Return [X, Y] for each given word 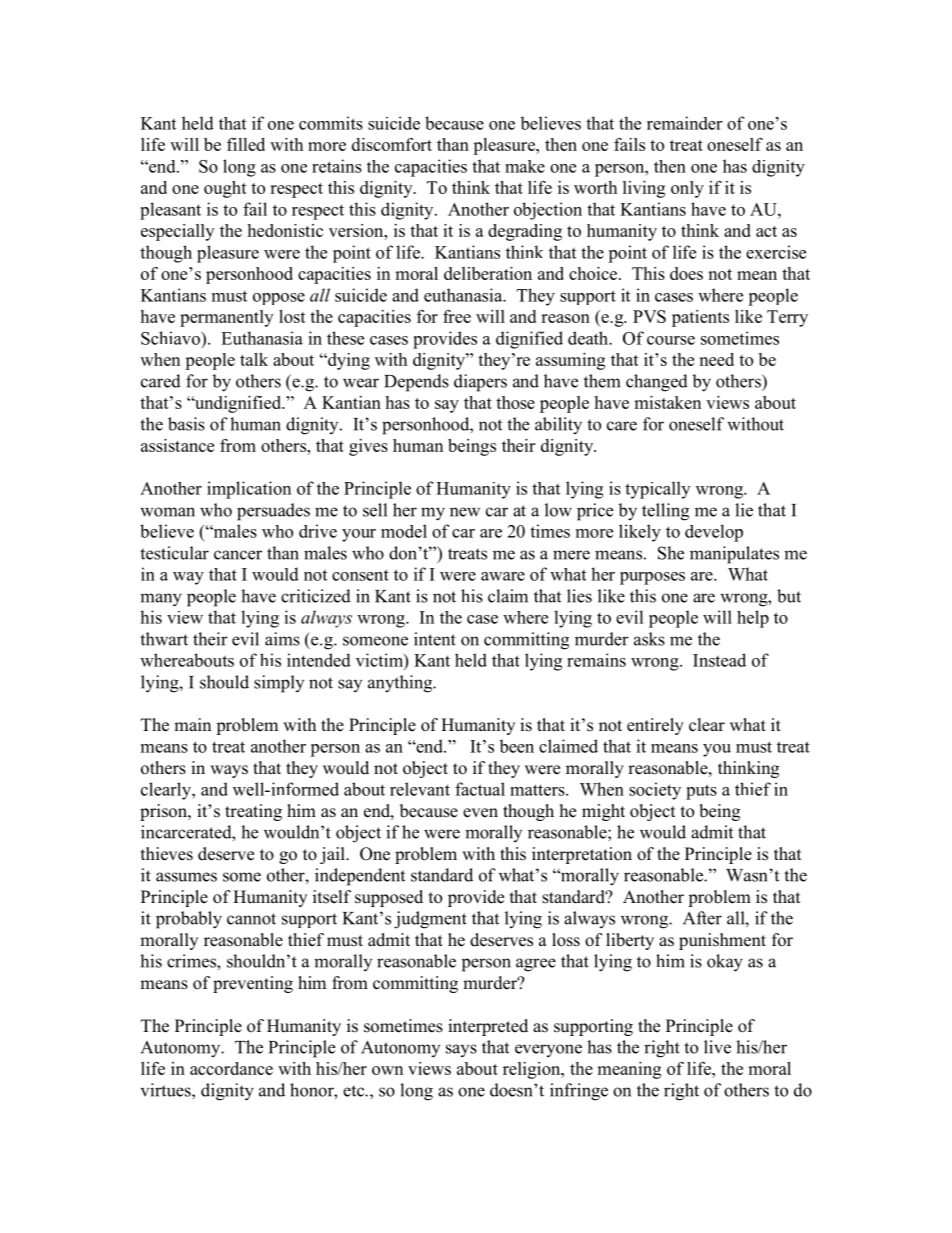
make [525, 166]
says [461, 1050]
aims [282, 639]
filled [246, 144]
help [753, 619]
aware [503, 576]
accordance [231, 1068]
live [717, 1047]
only [687, 189]
